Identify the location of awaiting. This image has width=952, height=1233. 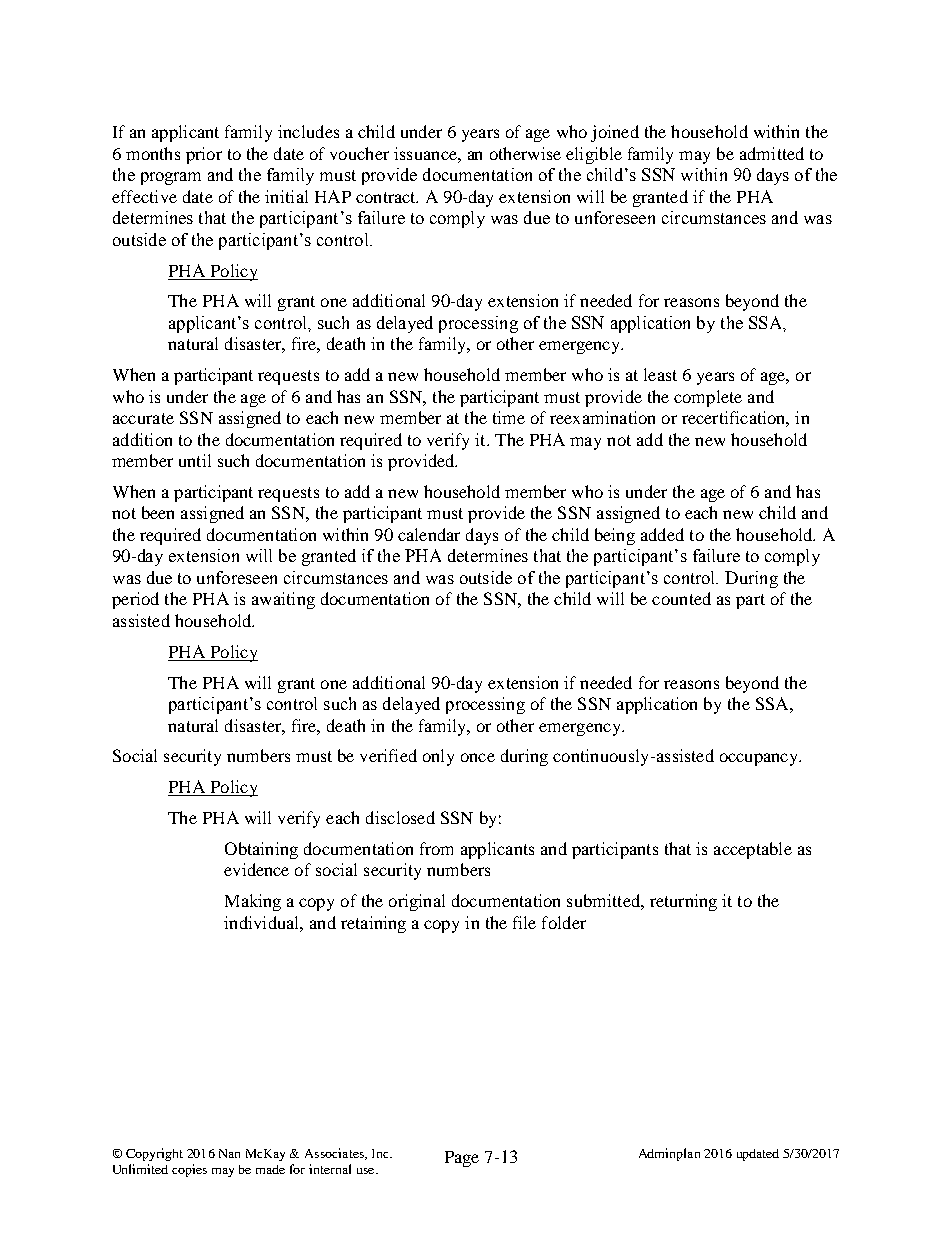
(283, 600).
